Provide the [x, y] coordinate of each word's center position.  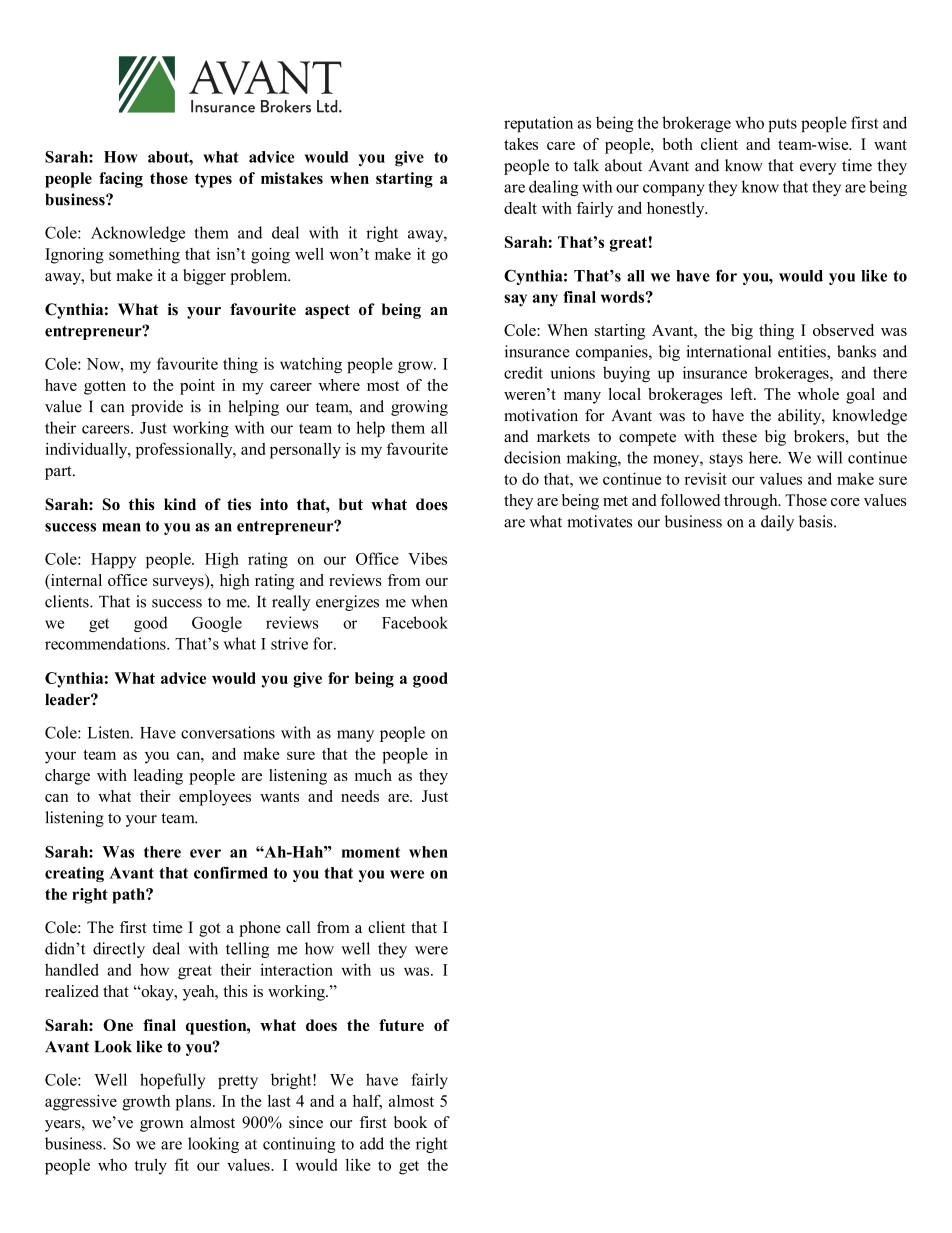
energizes [347, 603]
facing [121, 180]
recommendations [106, 643]
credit [523, 372]
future [401, 1025]
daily [777, 523]
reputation [538, 124]
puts [782, 125]
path [129, 896]
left [743, 394]
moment [371, 852]
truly [151, 1166]
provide [157, 408]
